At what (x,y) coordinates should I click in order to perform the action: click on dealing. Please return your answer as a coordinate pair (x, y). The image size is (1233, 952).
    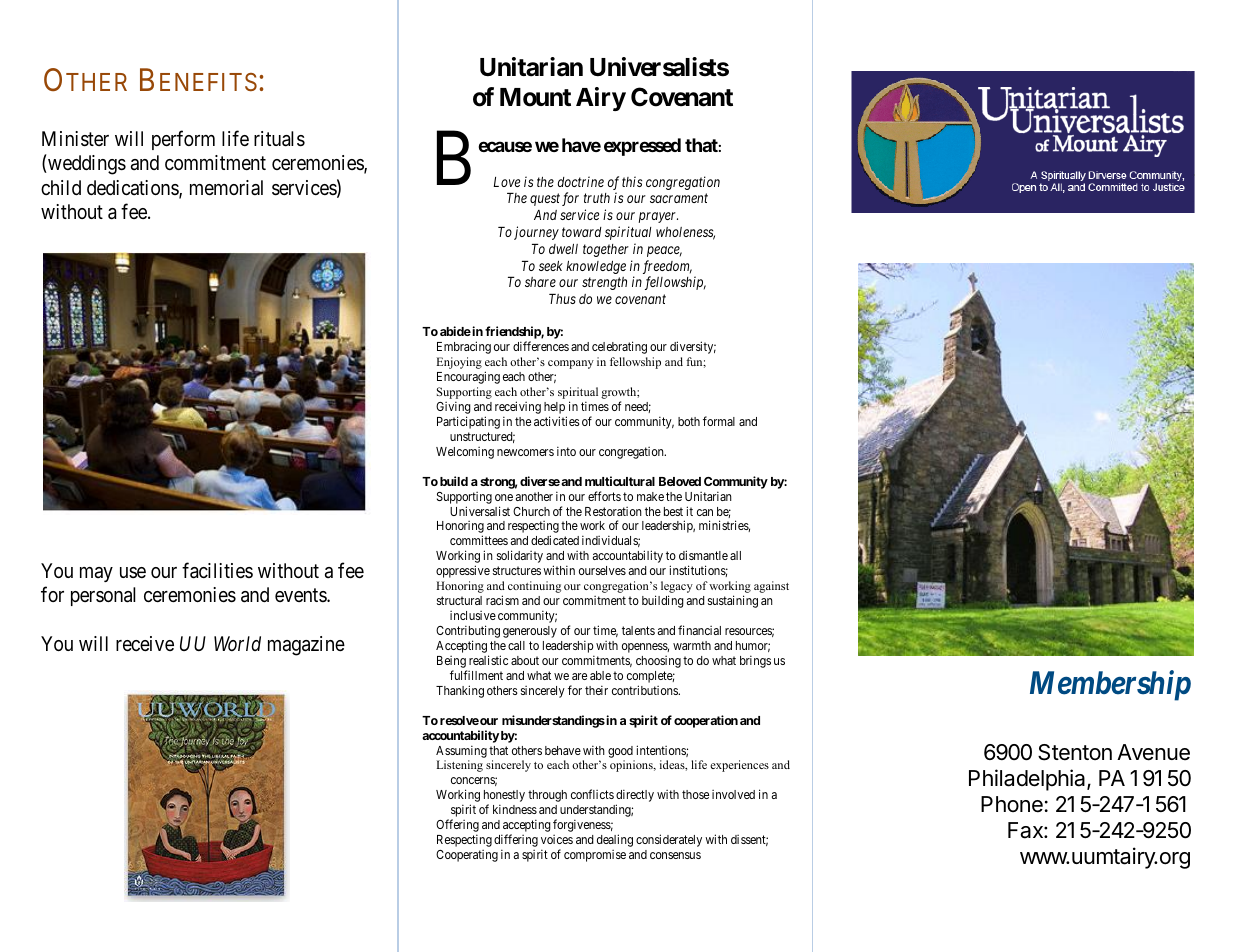
    Looking at the image, I should click on (615, 840).
